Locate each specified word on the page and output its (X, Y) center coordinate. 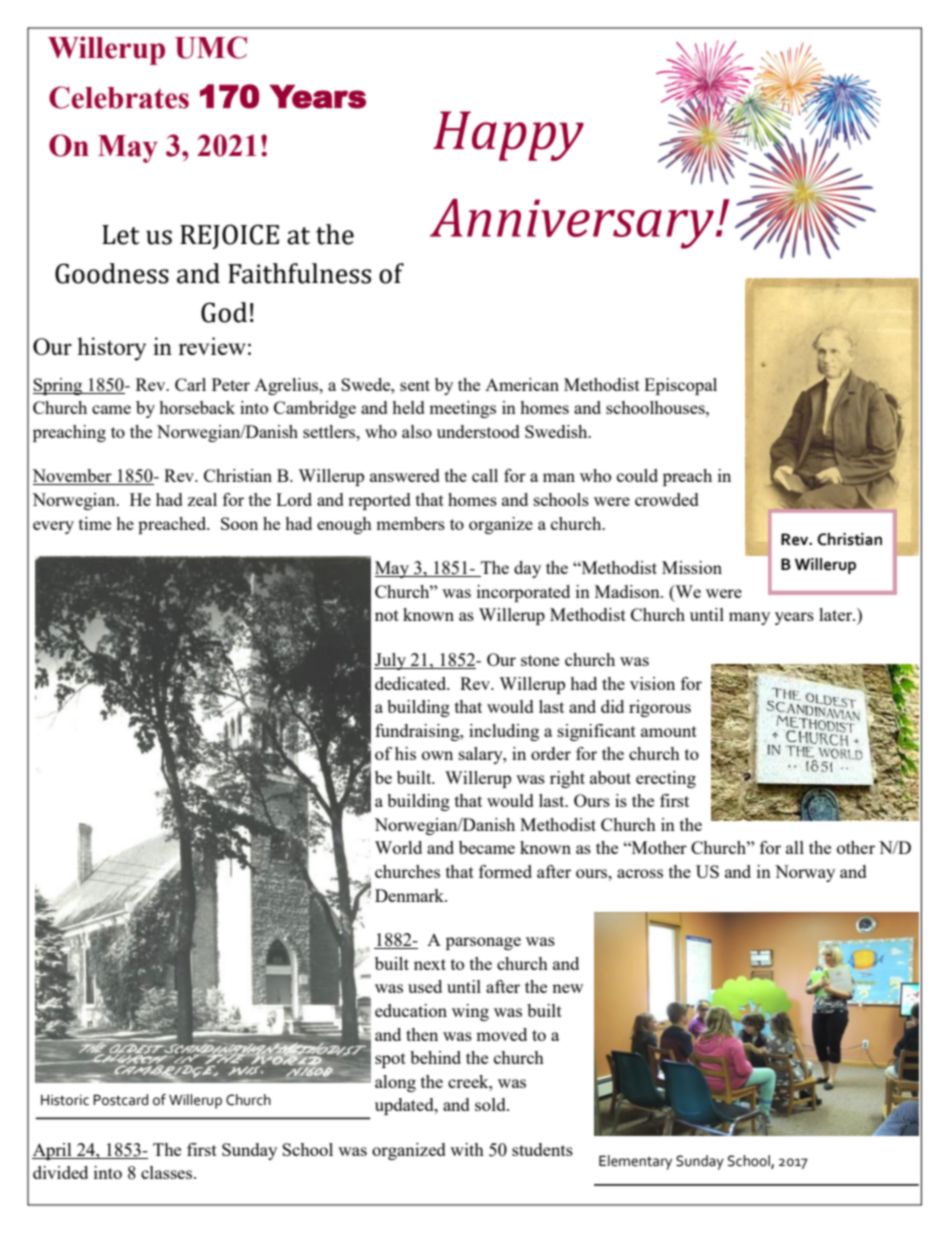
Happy (508, 136)
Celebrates (119, 97)
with (467, 1149)
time (95, 523)
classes (168, 1172)
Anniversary (572, 224)
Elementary (635, 1162)
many (749, 618)
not (387, 615)
